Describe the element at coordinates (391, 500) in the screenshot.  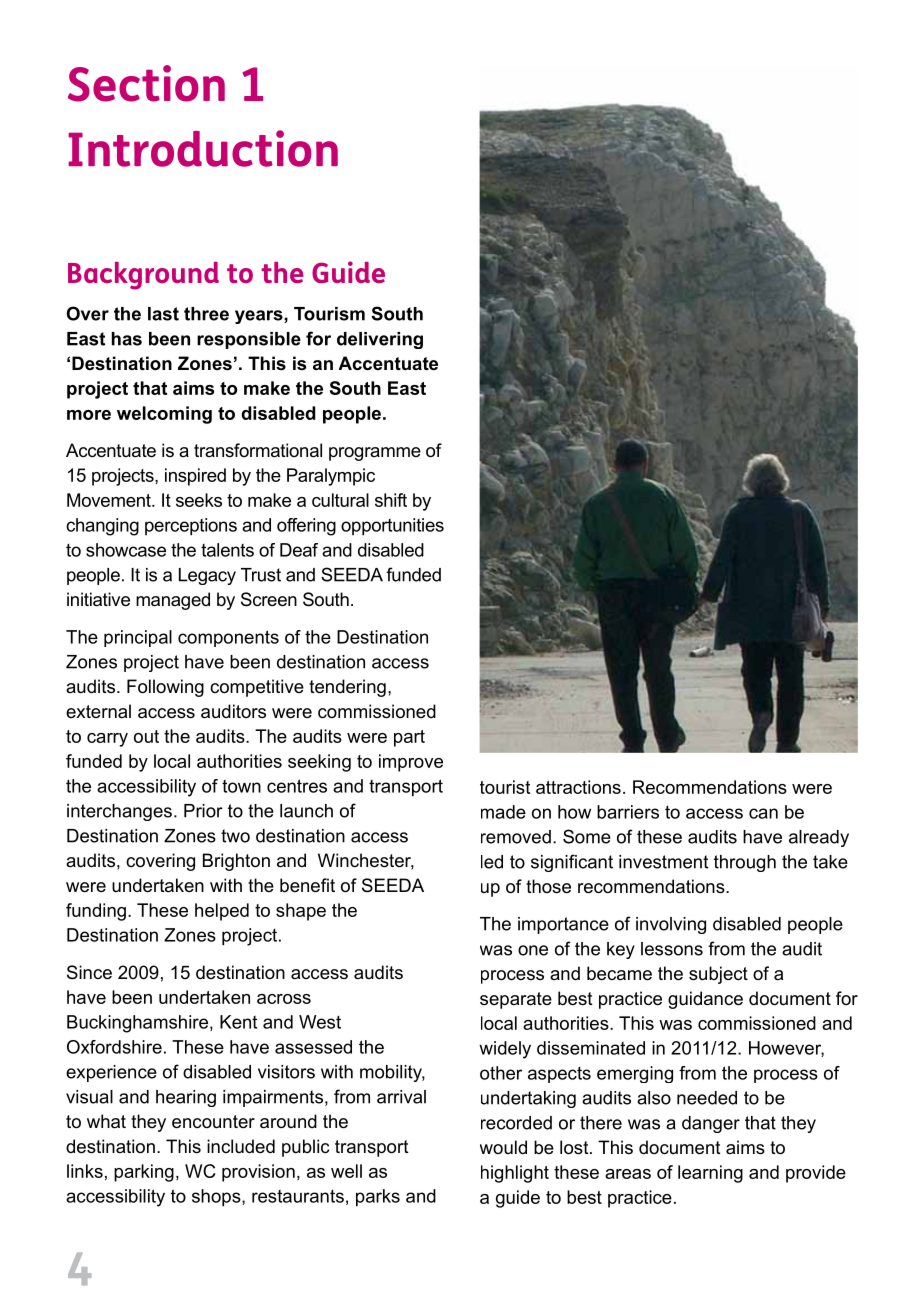
I see `shift` at that location.
